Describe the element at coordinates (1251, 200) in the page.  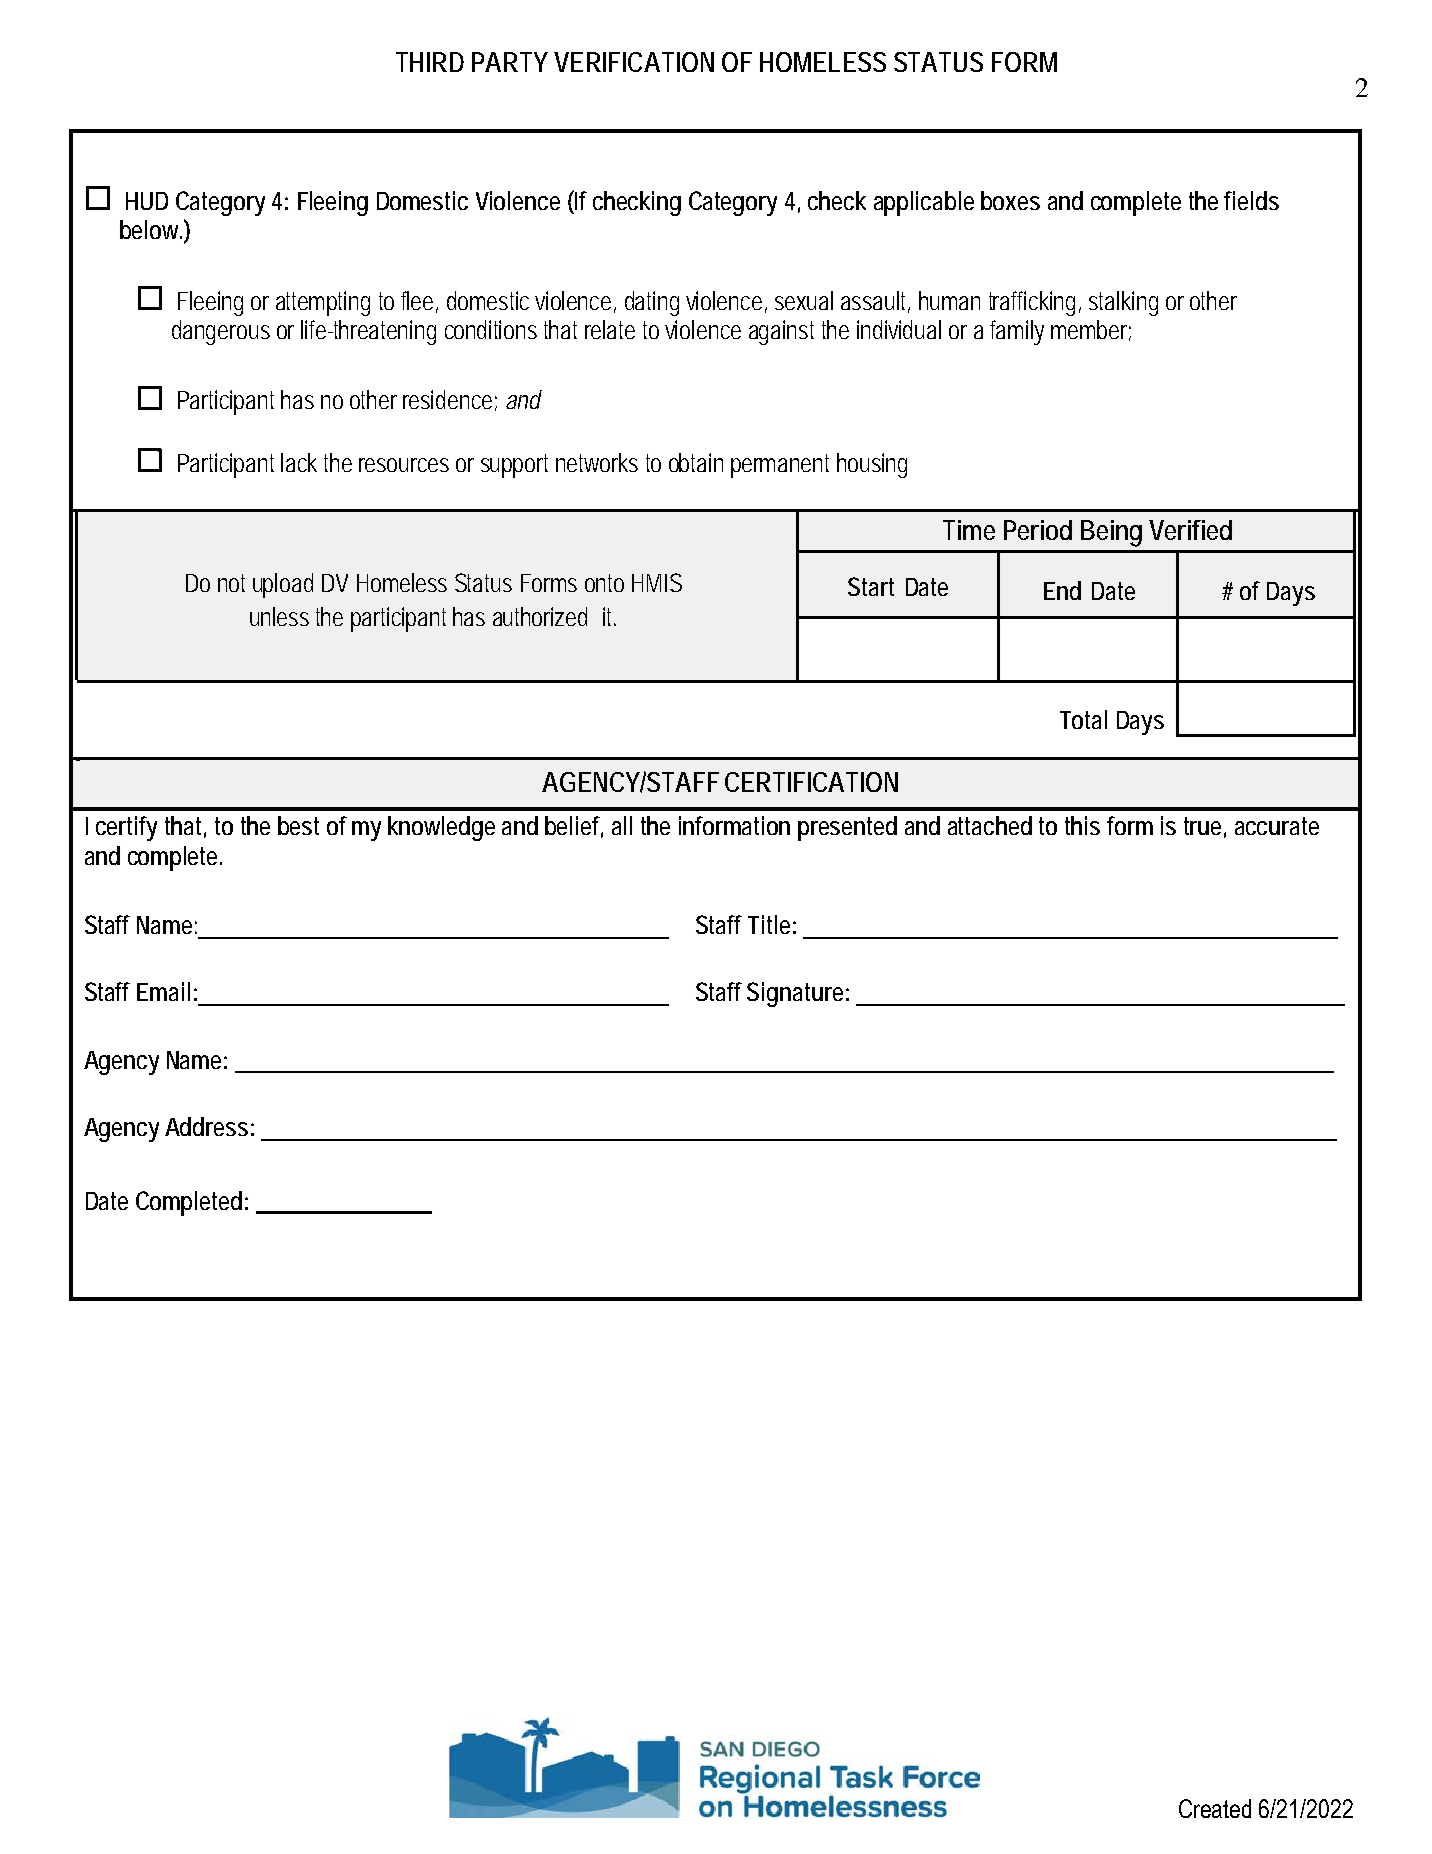
I see `fields` at that location.
